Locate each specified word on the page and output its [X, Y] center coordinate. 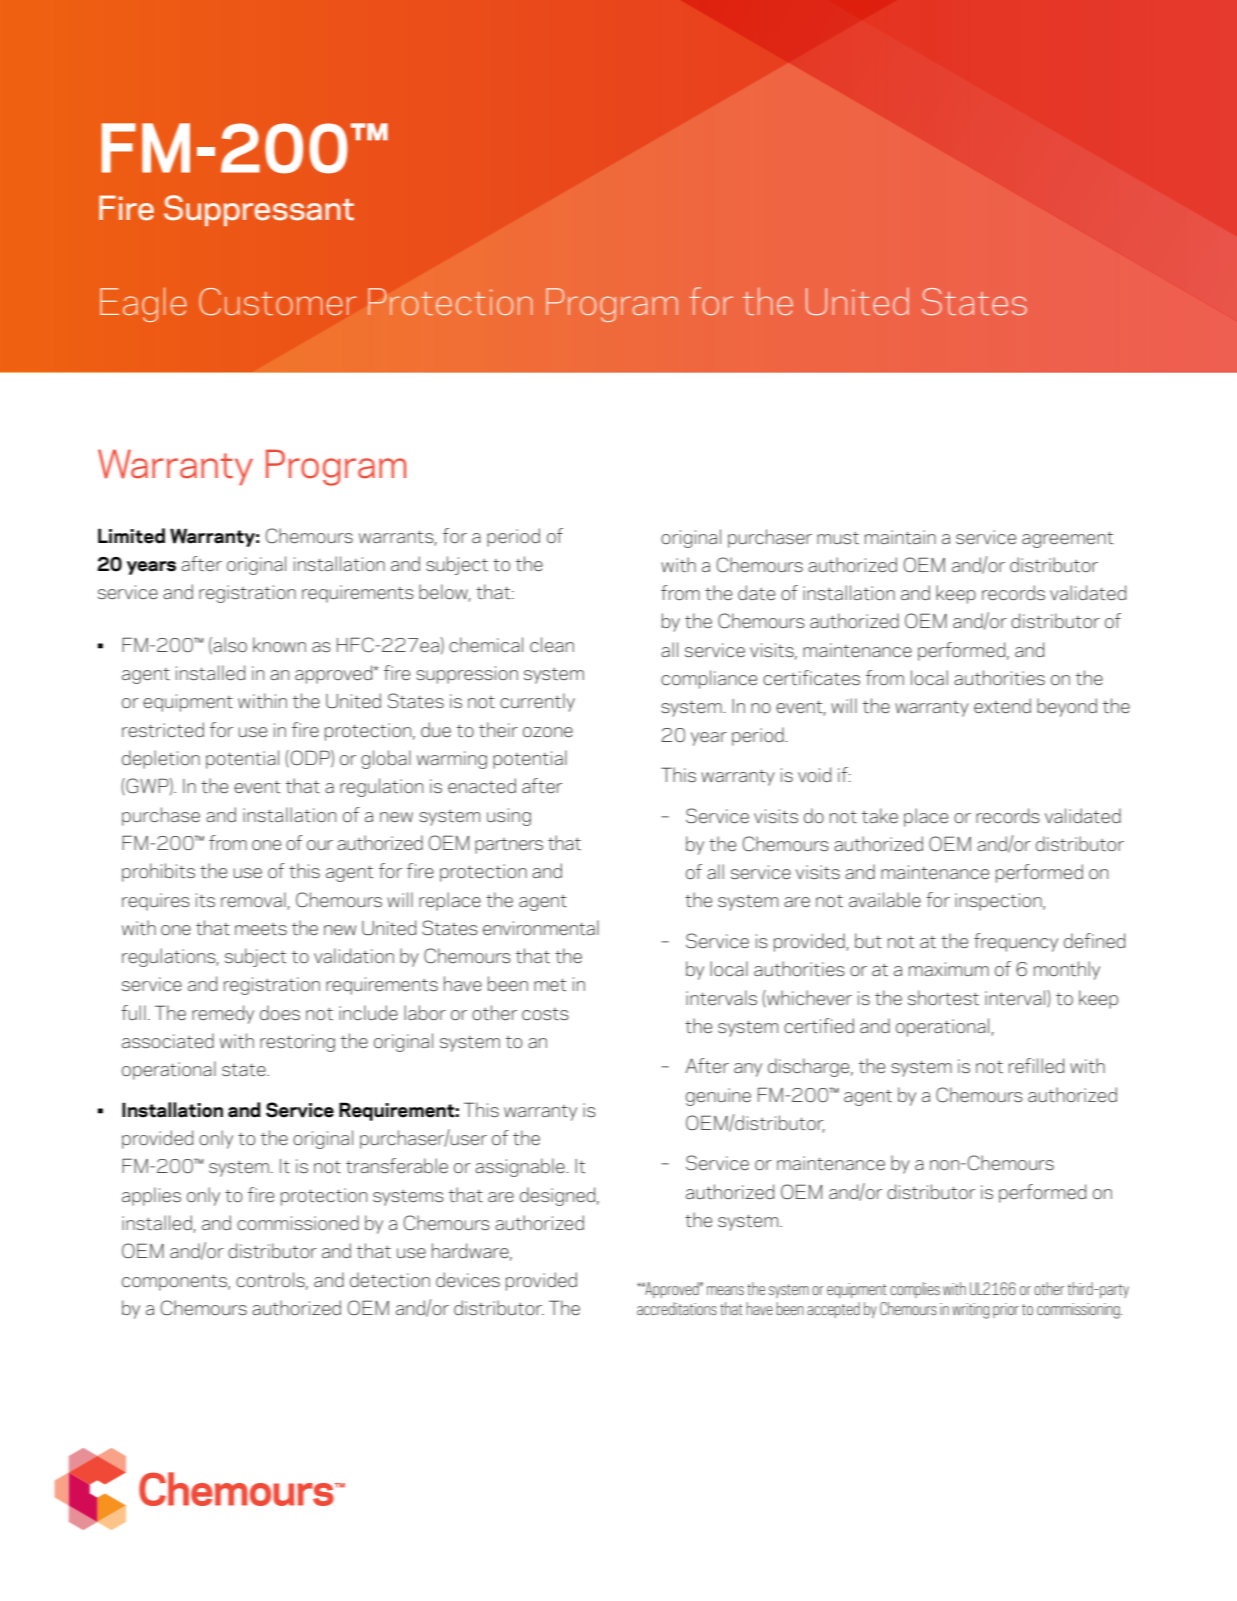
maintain [900, 537]
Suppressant [259, 210]
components [175, 1283]
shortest [943, 997]
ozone [548, 732]
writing [970, 1311]
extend [1002, 705]
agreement [1067, 540]
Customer [277, 302]
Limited [131, 536]
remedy [223, 1014]
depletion [161, 759]
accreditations [677, 1308]
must [838, 538]
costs [545, 1014]
